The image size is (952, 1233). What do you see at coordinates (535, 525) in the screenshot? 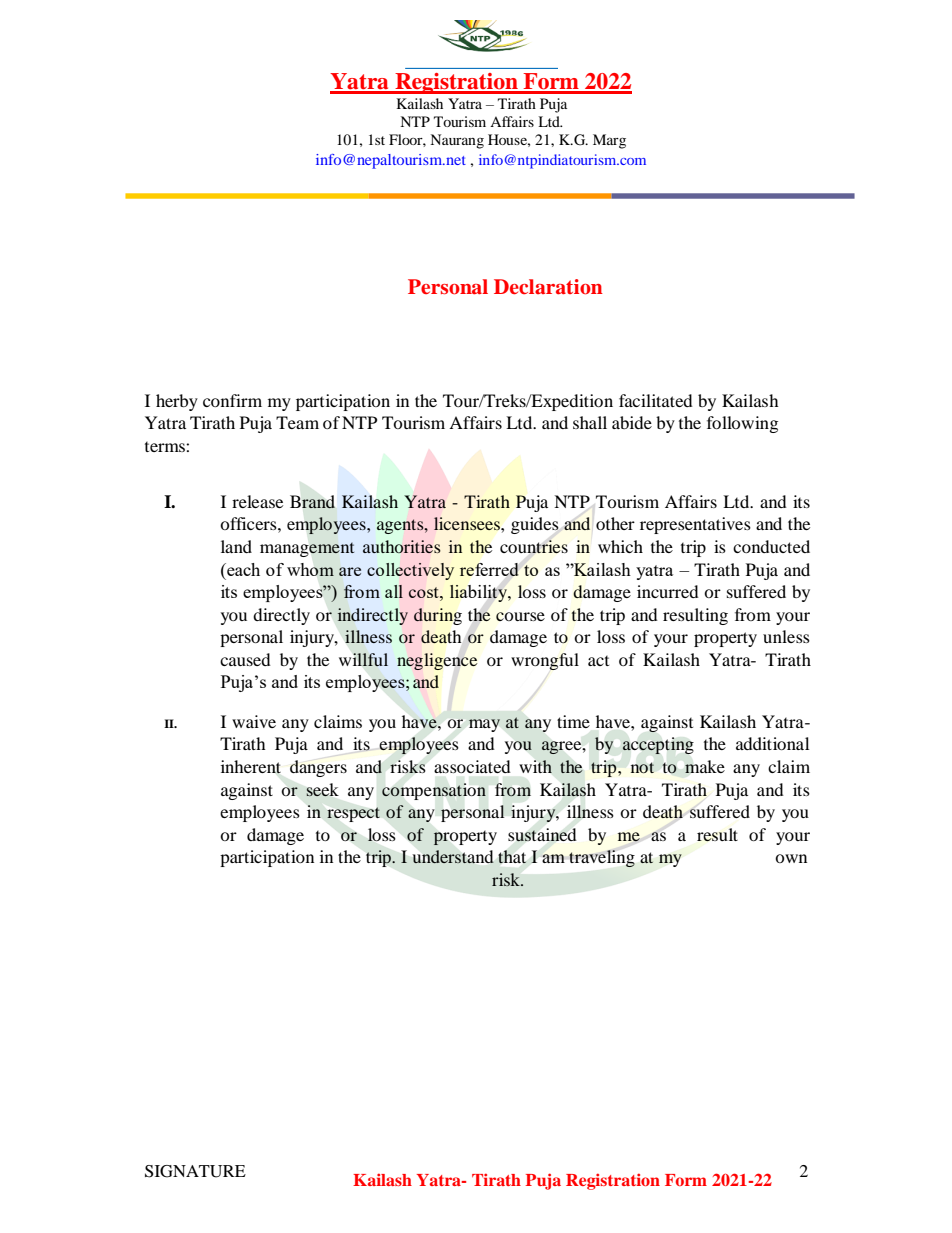
I see `guides` at bounding box center [535, 525].
